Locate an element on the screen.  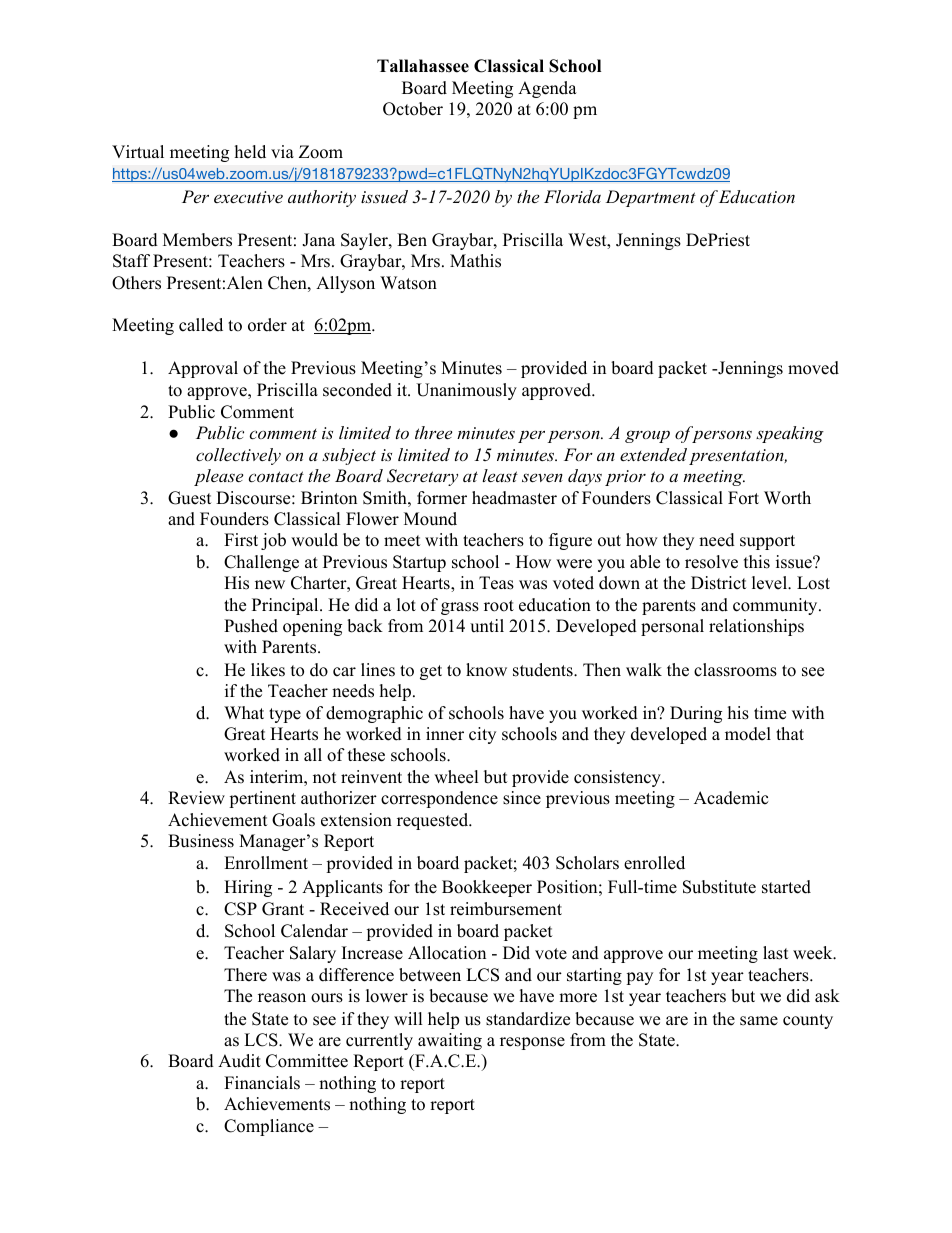
speaking is located at coordinates (790, 434).
